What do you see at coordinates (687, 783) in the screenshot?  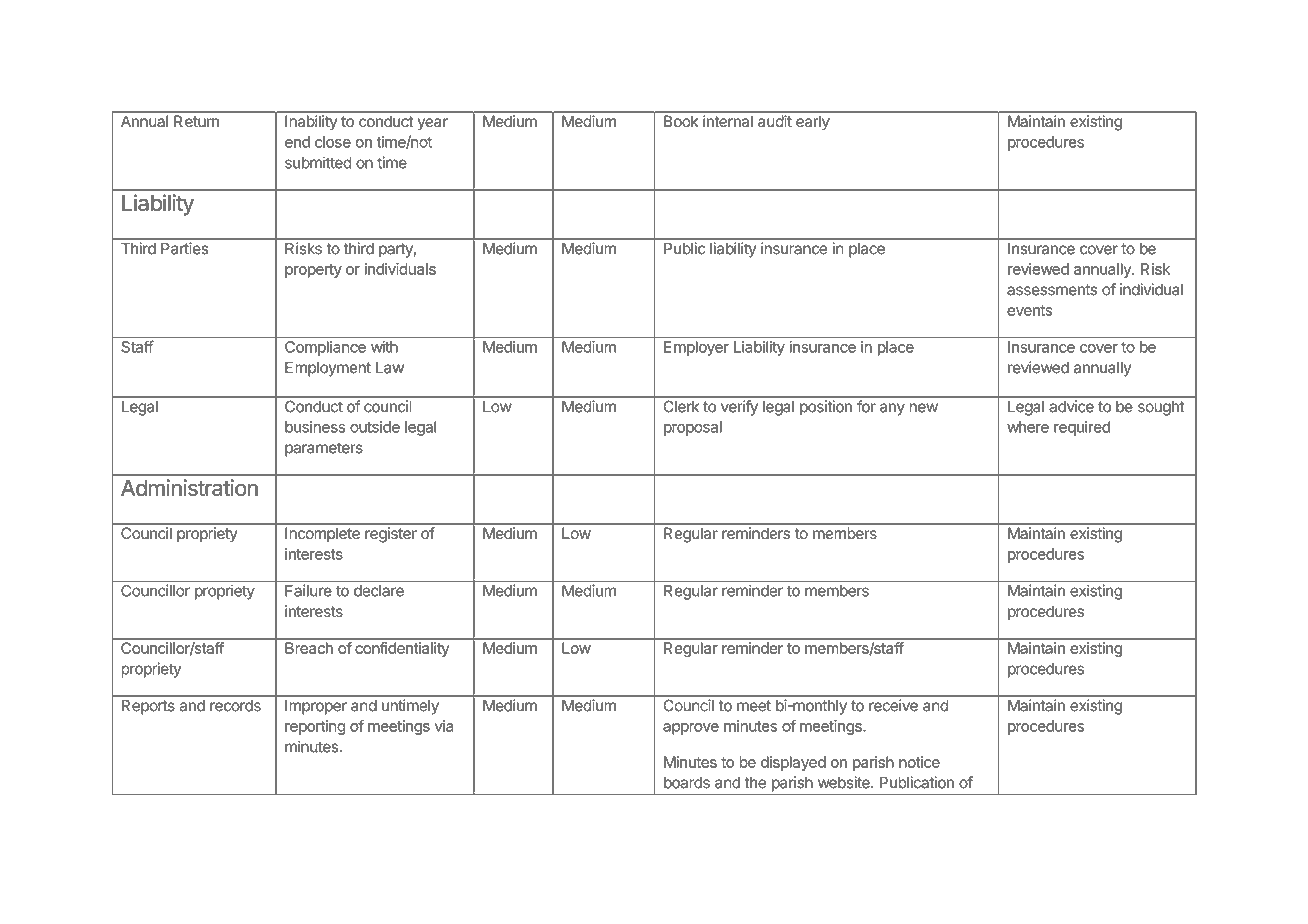 I see `boards` at bounding box center [687, 783].
